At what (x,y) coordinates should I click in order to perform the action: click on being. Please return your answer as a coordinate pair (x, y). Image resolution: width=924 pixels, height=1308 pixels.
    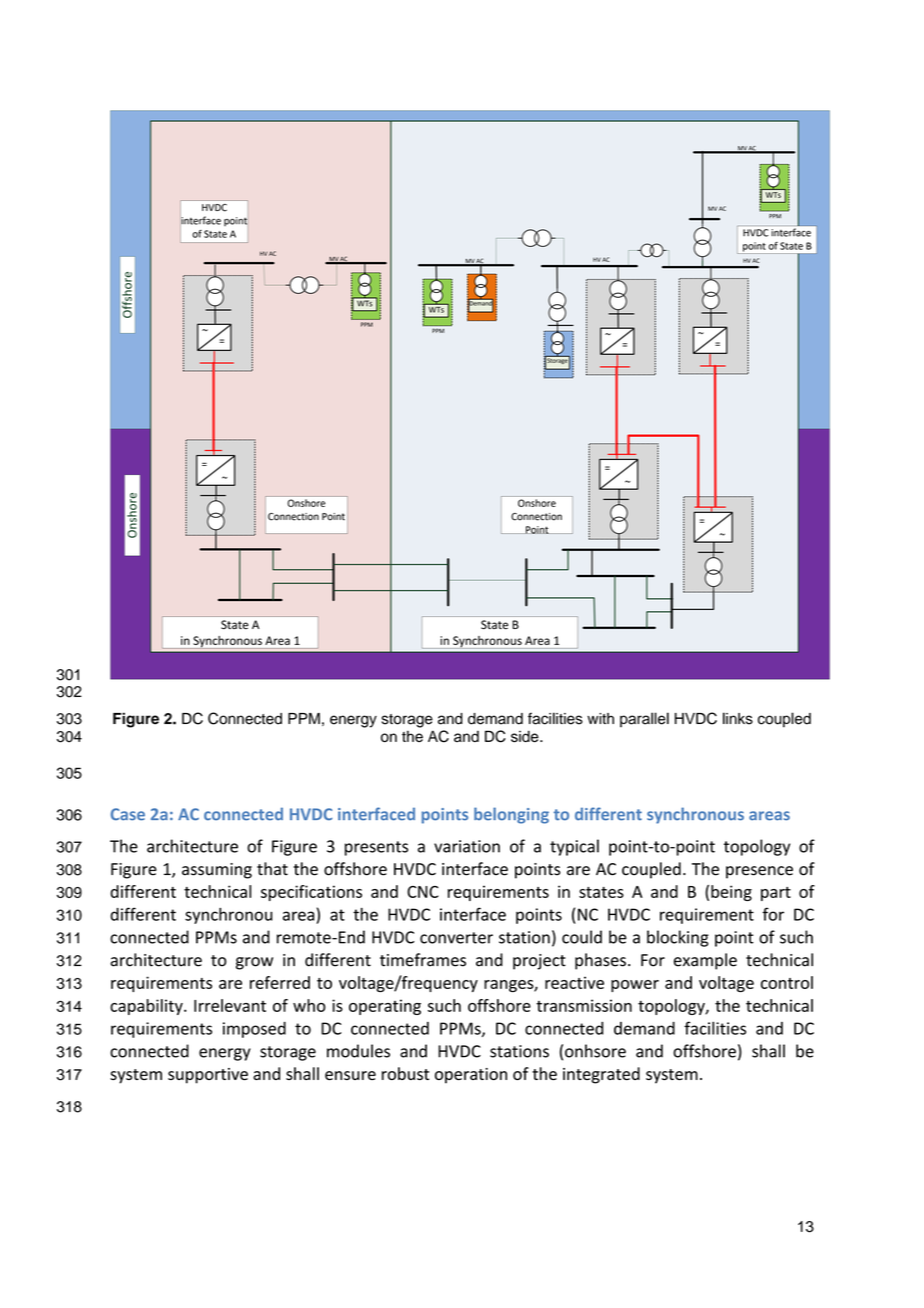
    Looking at the image, I should click on (731, 893).
